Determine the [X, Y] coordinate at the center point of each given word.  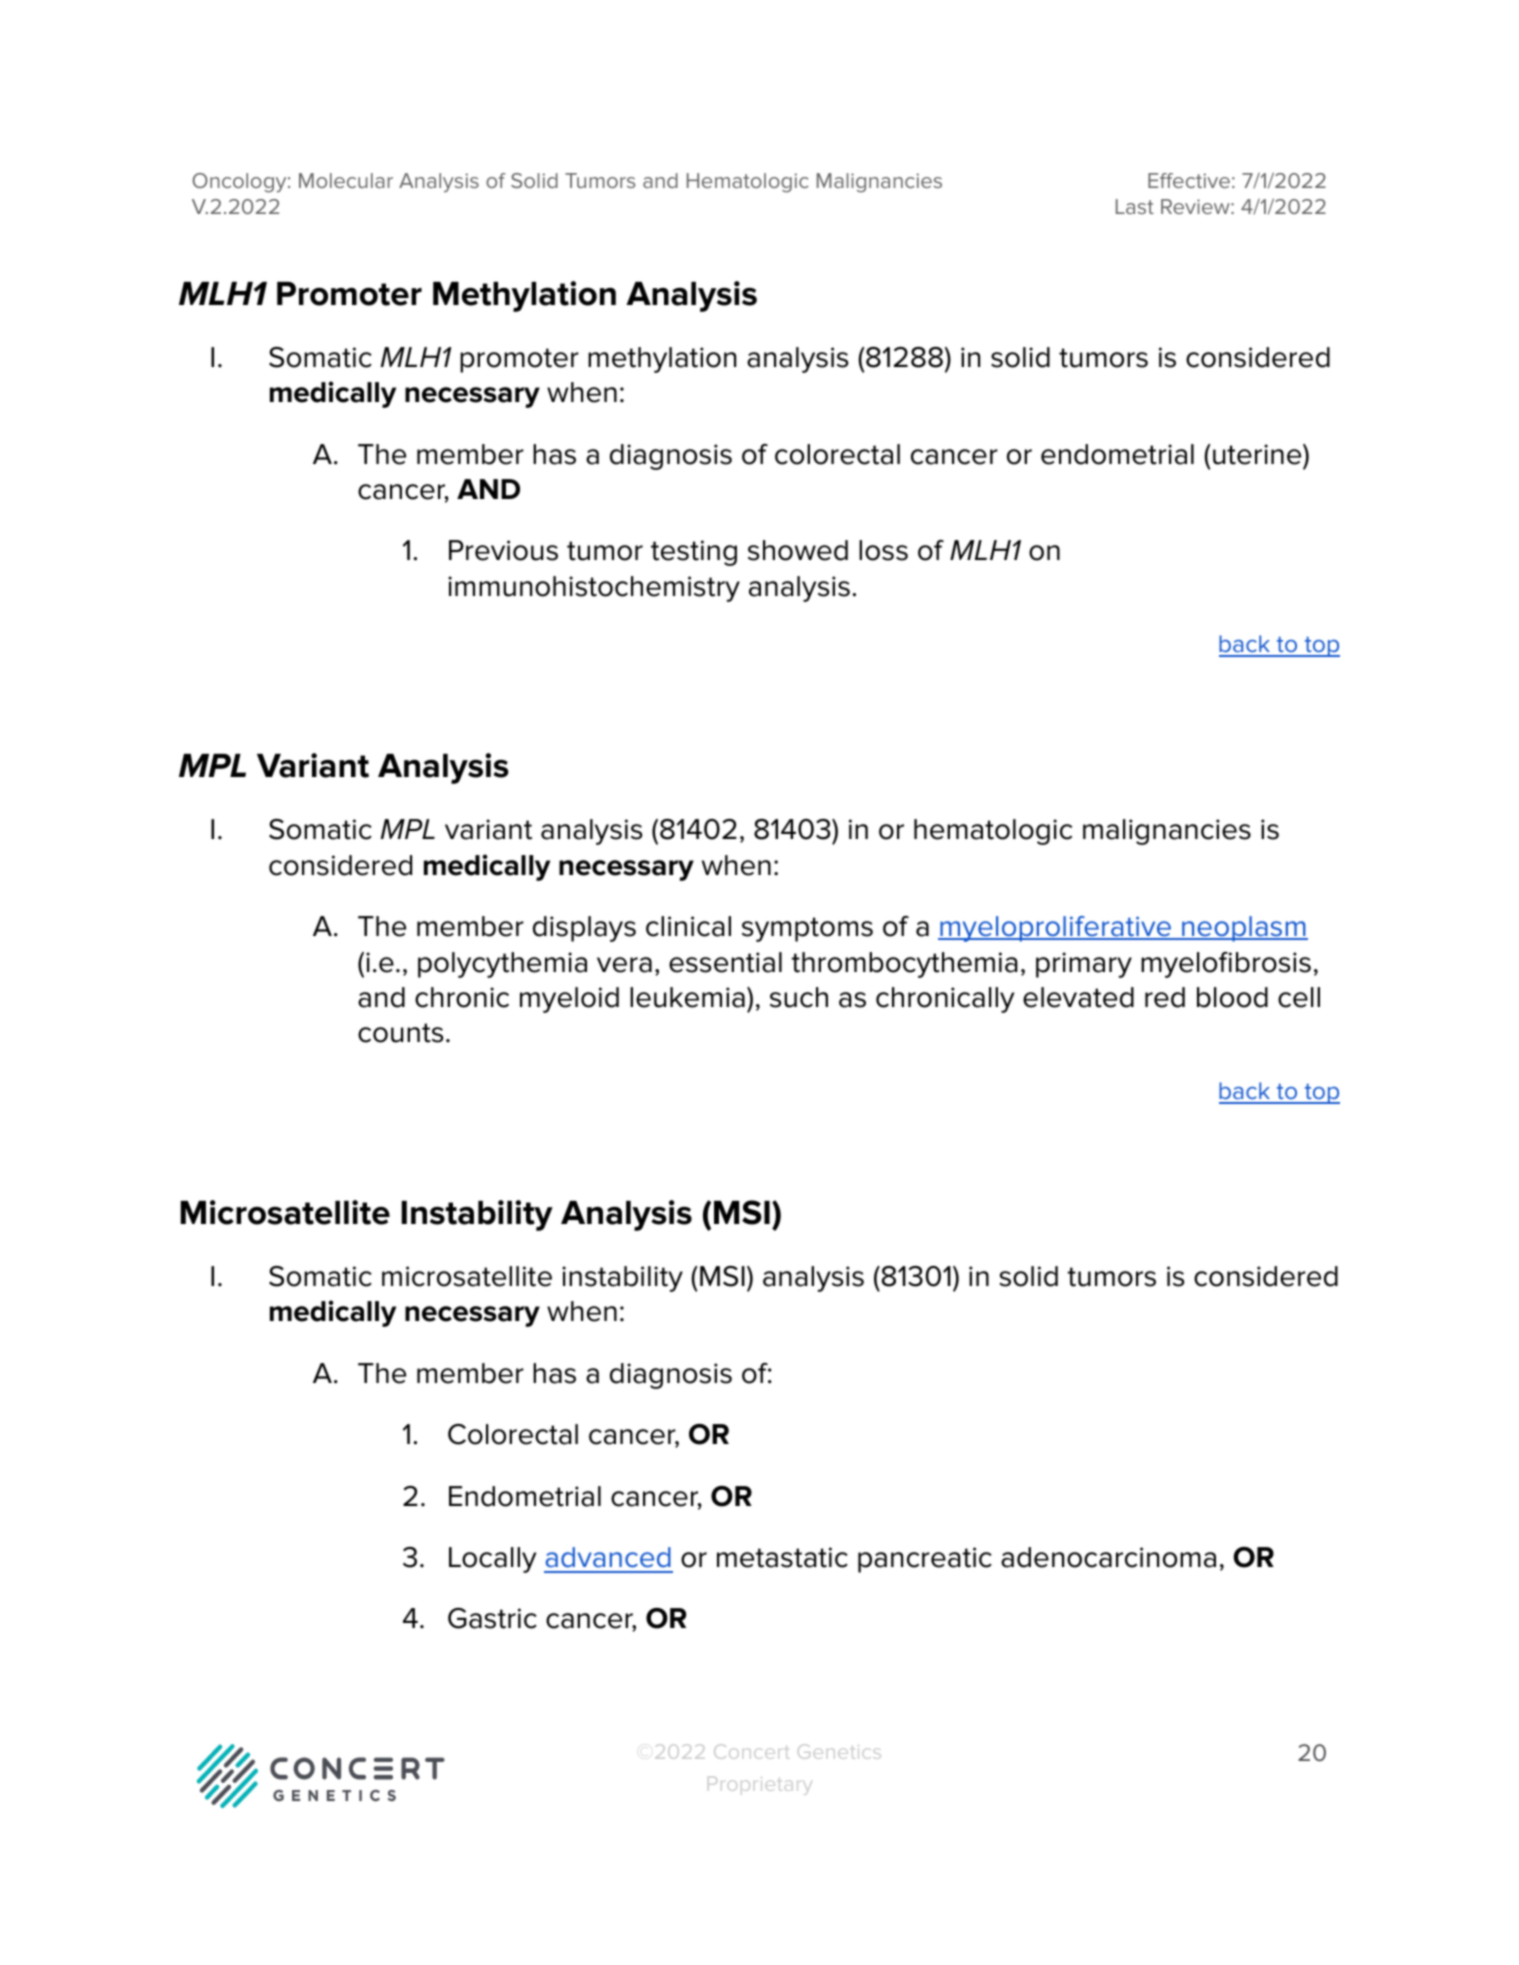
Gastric [492, 1618]
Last [1135, 206]
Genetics [839, 1751]
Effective [1189, 180]
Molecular [346, 180]
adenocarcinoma [1108, 1557]
